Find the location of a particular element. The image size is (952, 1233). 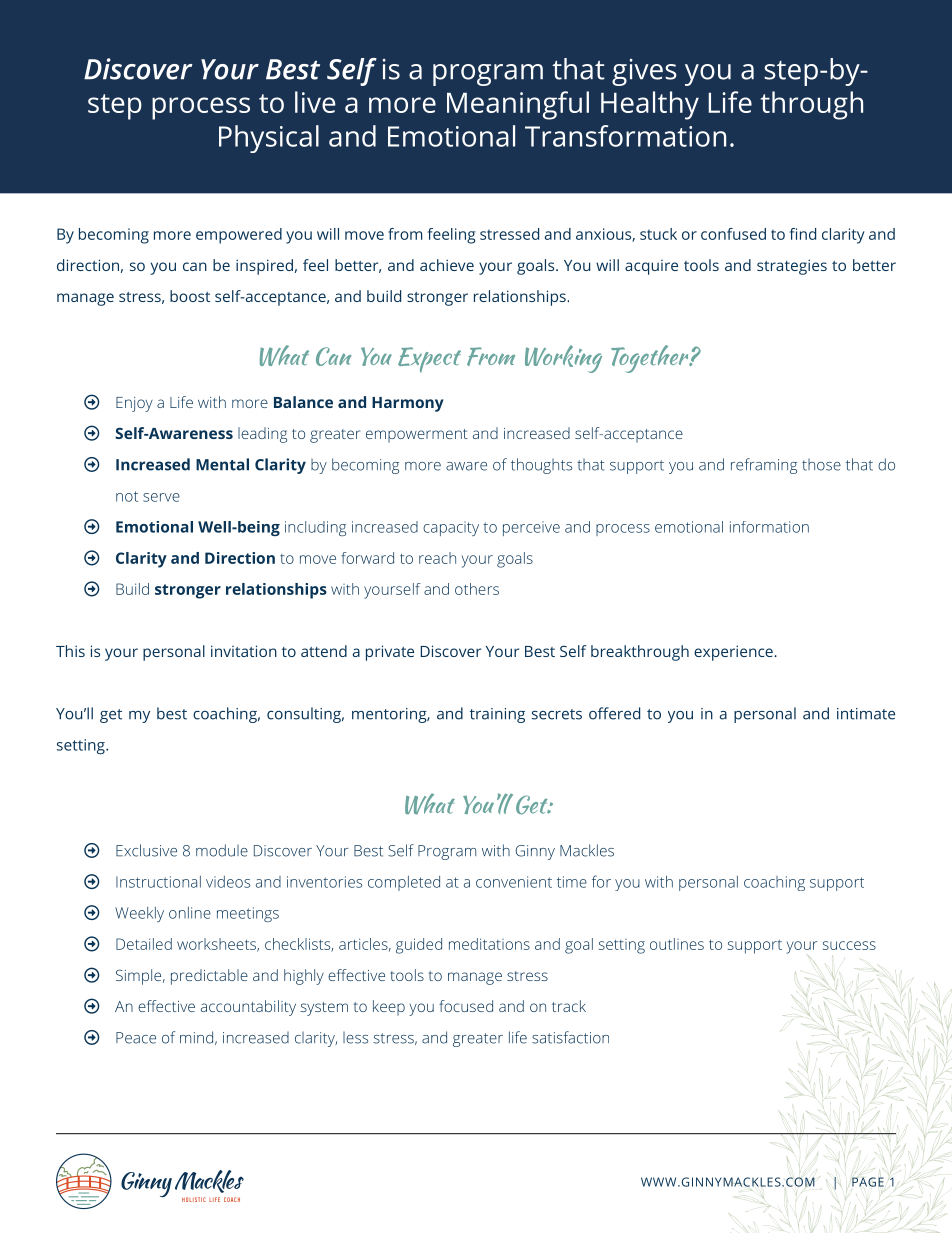

invitation is located at coordinates (244, 651).
